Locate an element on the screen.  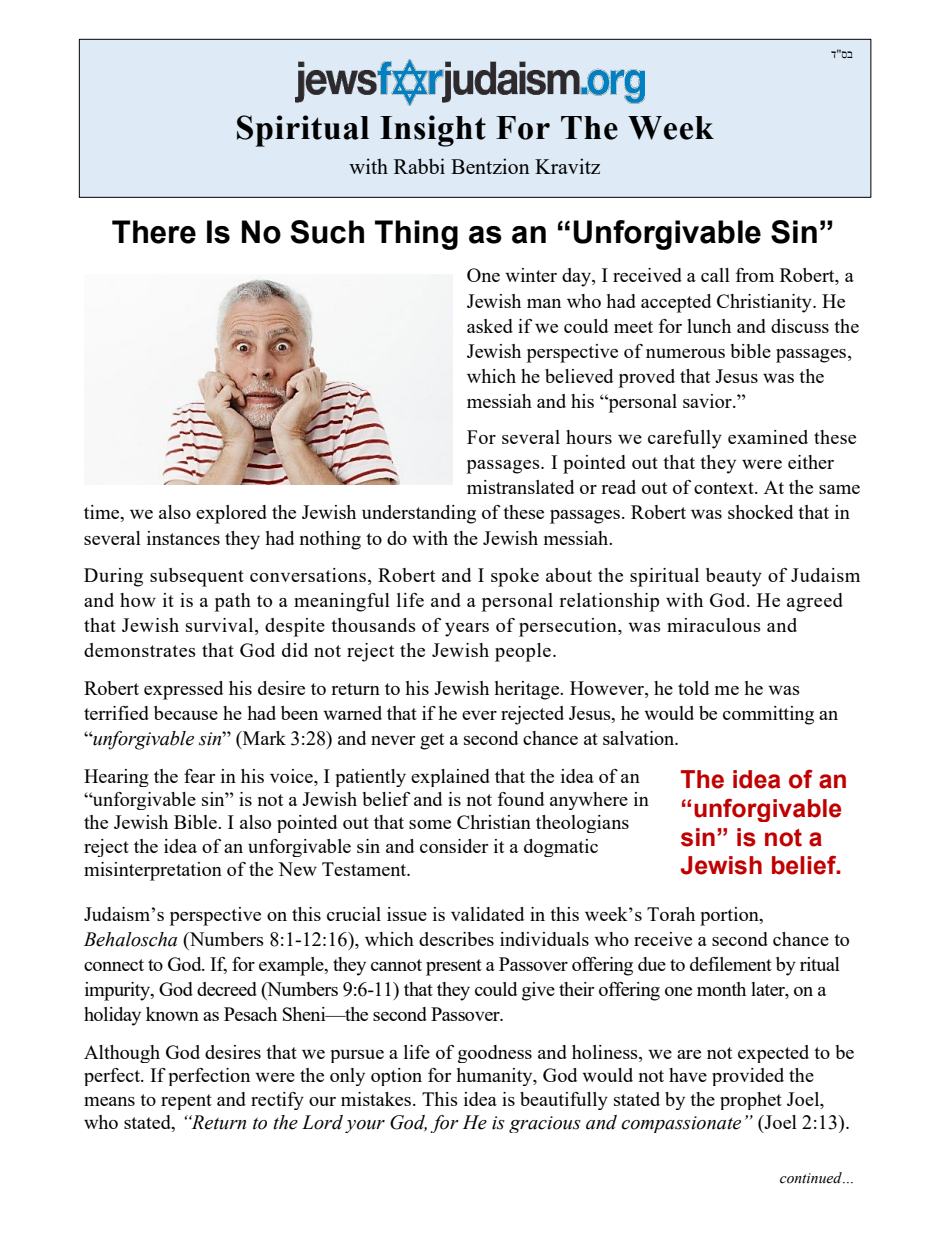
explained is located at coordinates (450, 778).
